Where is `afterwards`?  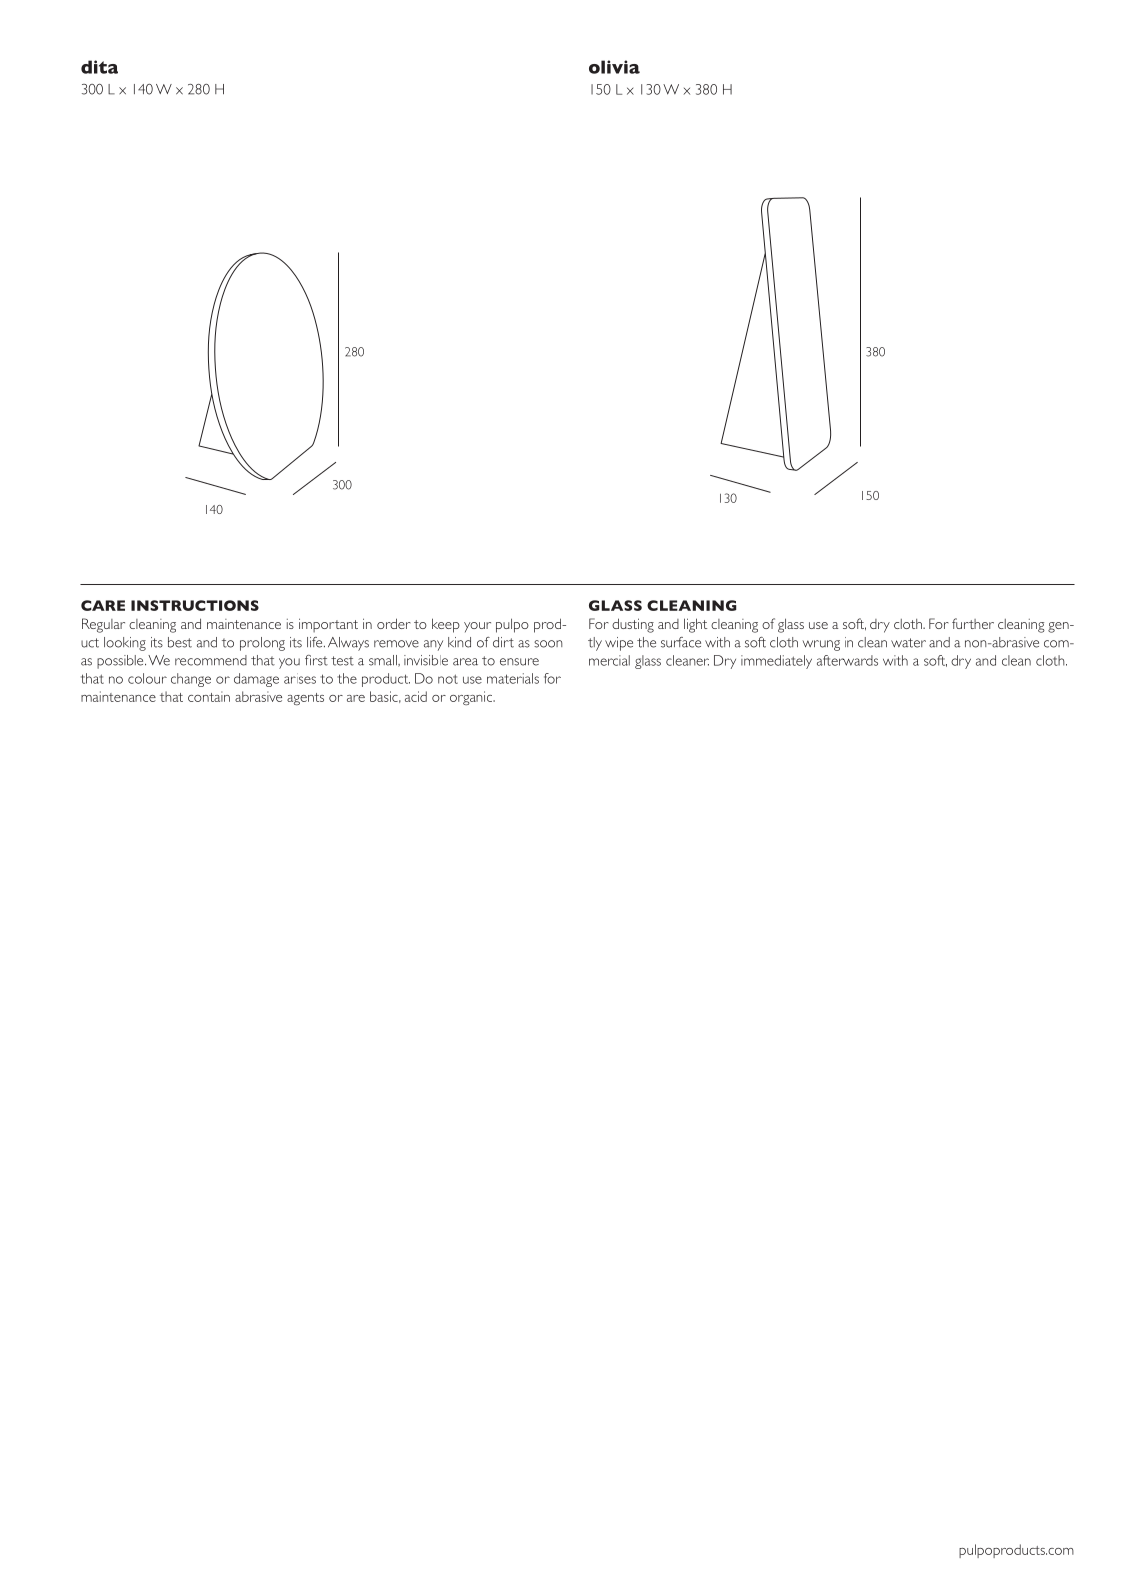
afterwards is located at coordinates (847, 660).
